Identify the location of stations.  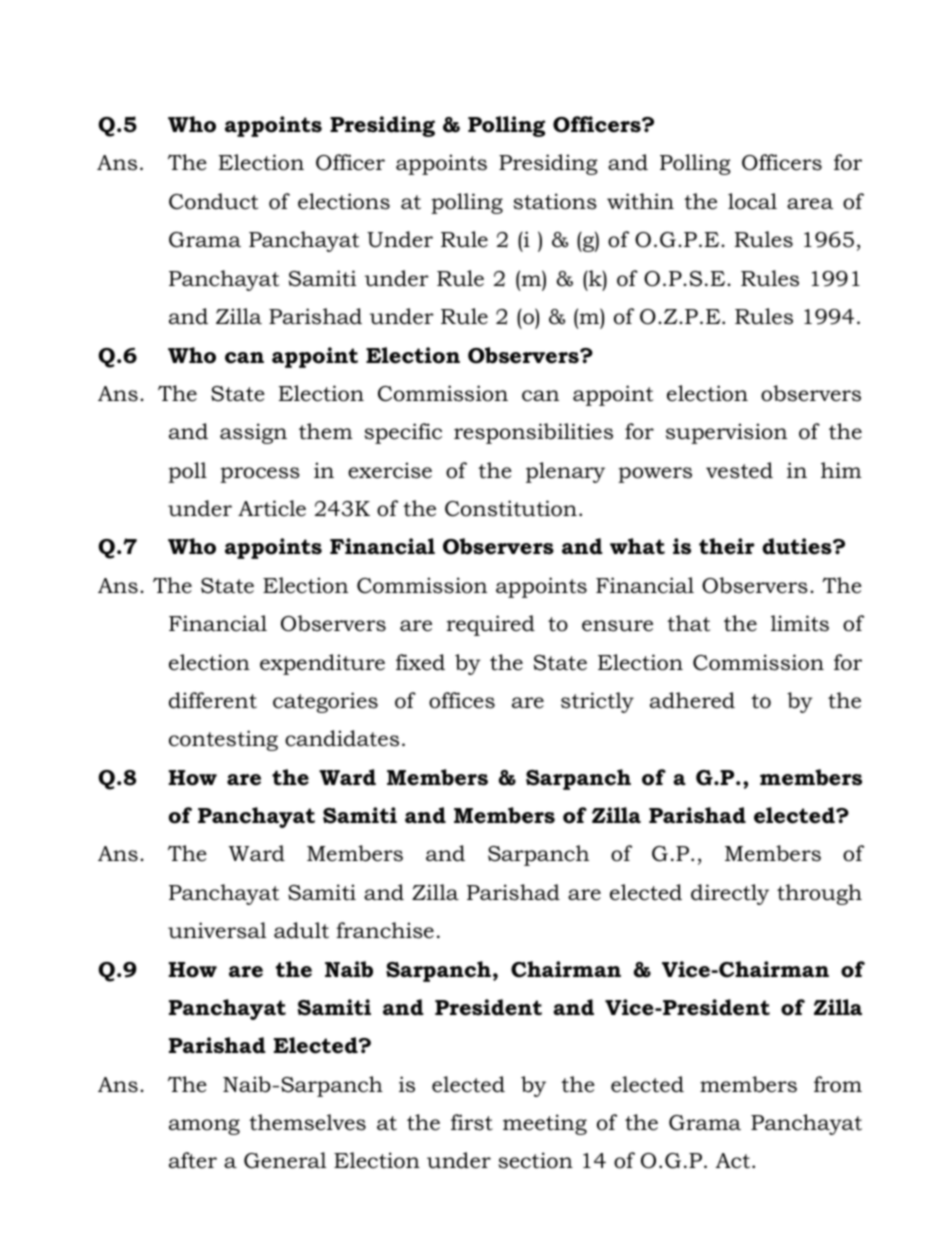
(555, 201).
